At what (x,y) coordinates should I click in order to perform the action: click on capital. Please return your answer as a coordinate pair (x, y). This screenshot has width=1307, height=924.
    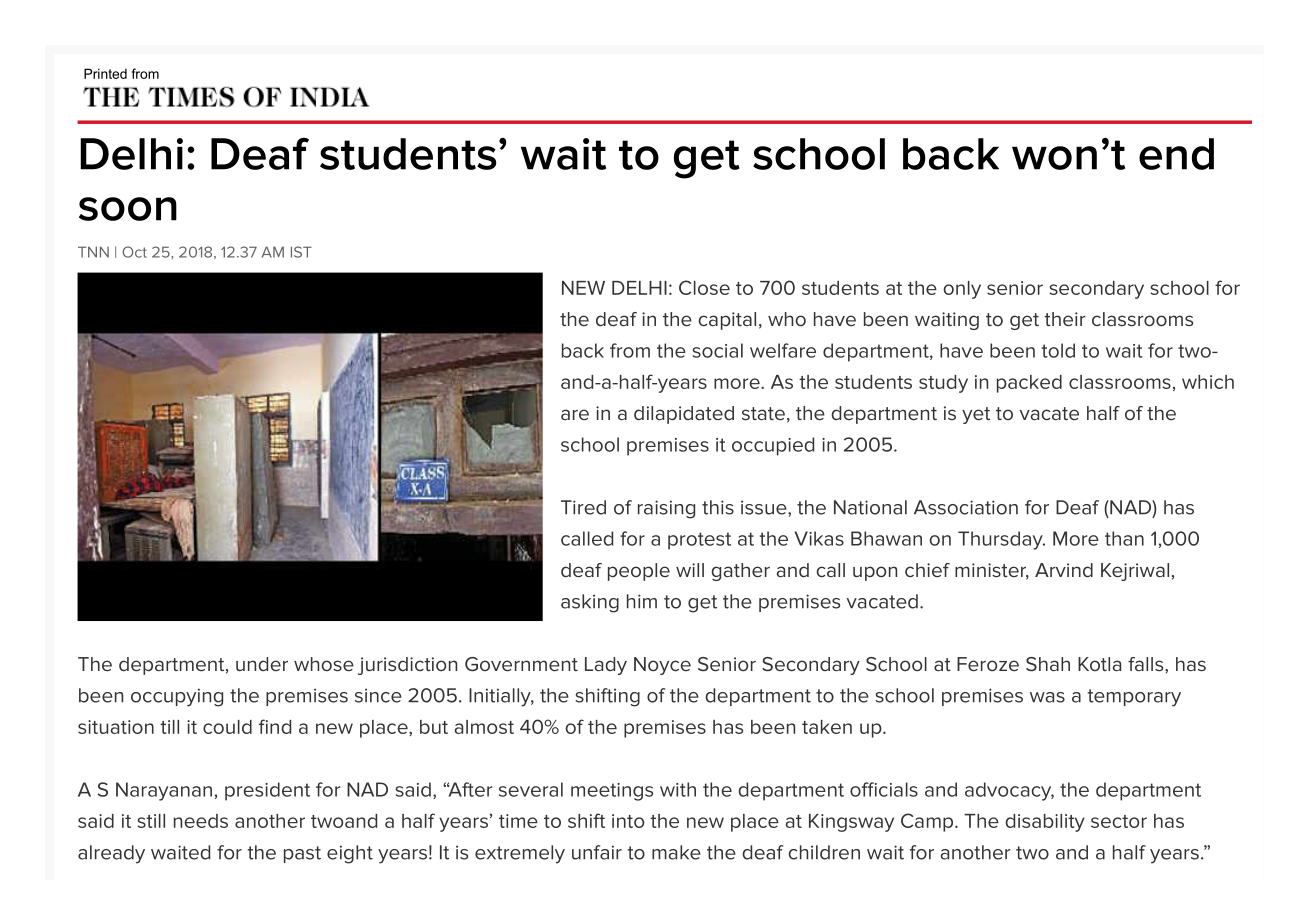
    Looking at the image, I should click on (727, 321).
